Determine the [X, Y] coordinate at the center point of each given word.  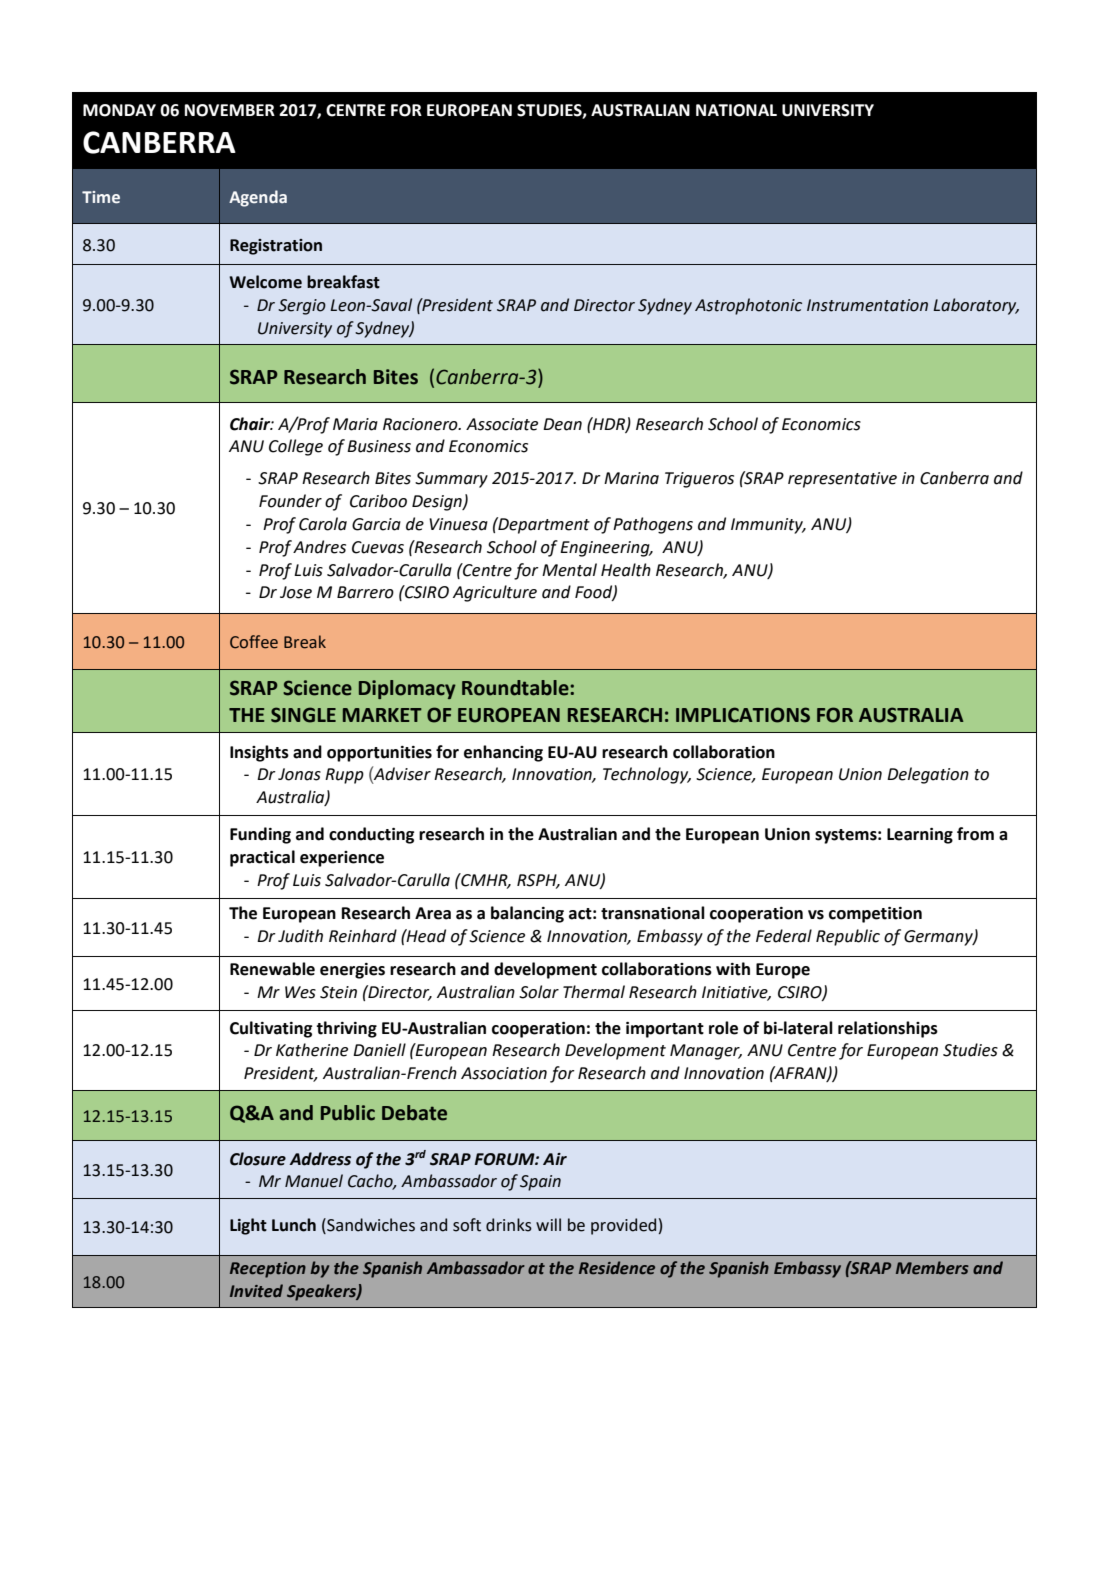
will [548, 1224]
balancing [527, 914]
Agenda [258, 198]
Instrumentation [867, 305]
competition [875, 915]
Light [248, 1226]
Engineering [606, 549]
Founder [290, 501]
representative [842, 480]
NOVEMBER [230, 110]
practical [262, 858]
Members [932, 1268]
